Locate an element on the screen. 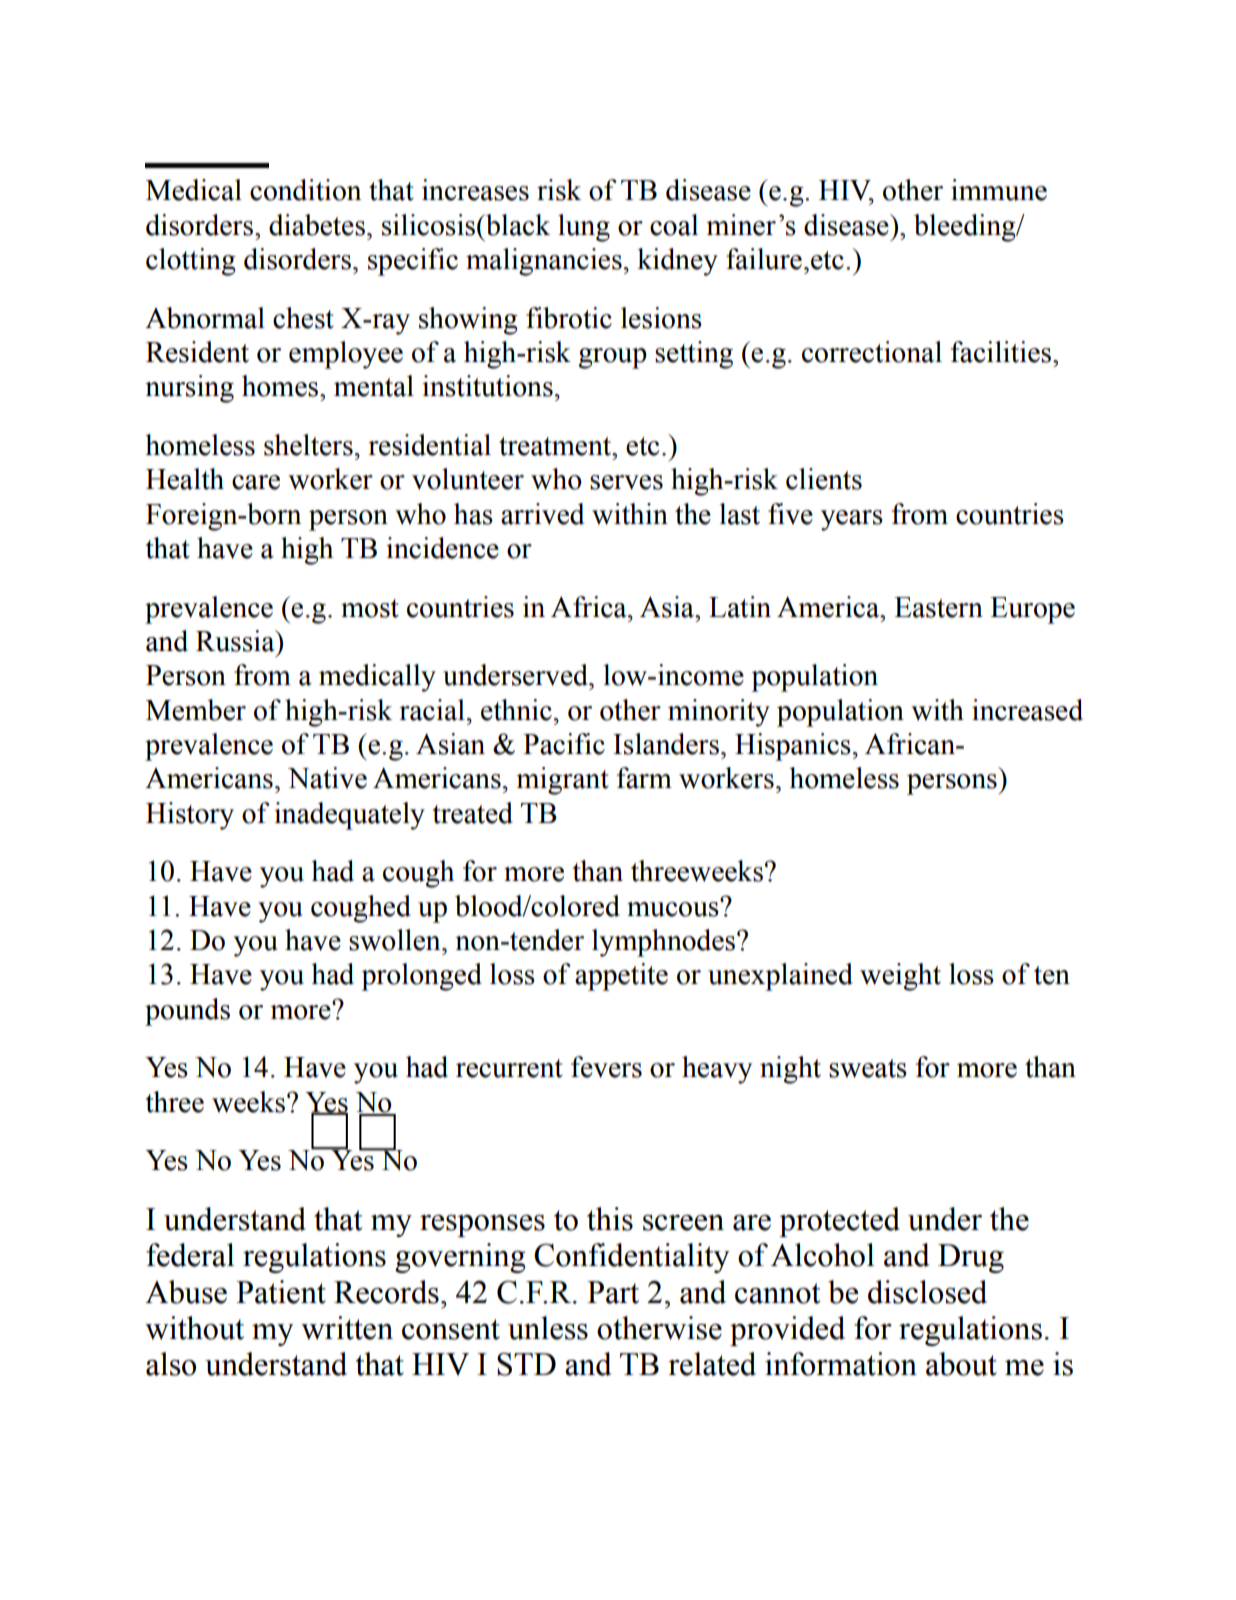  immune is located at coordinates (999, 190).
